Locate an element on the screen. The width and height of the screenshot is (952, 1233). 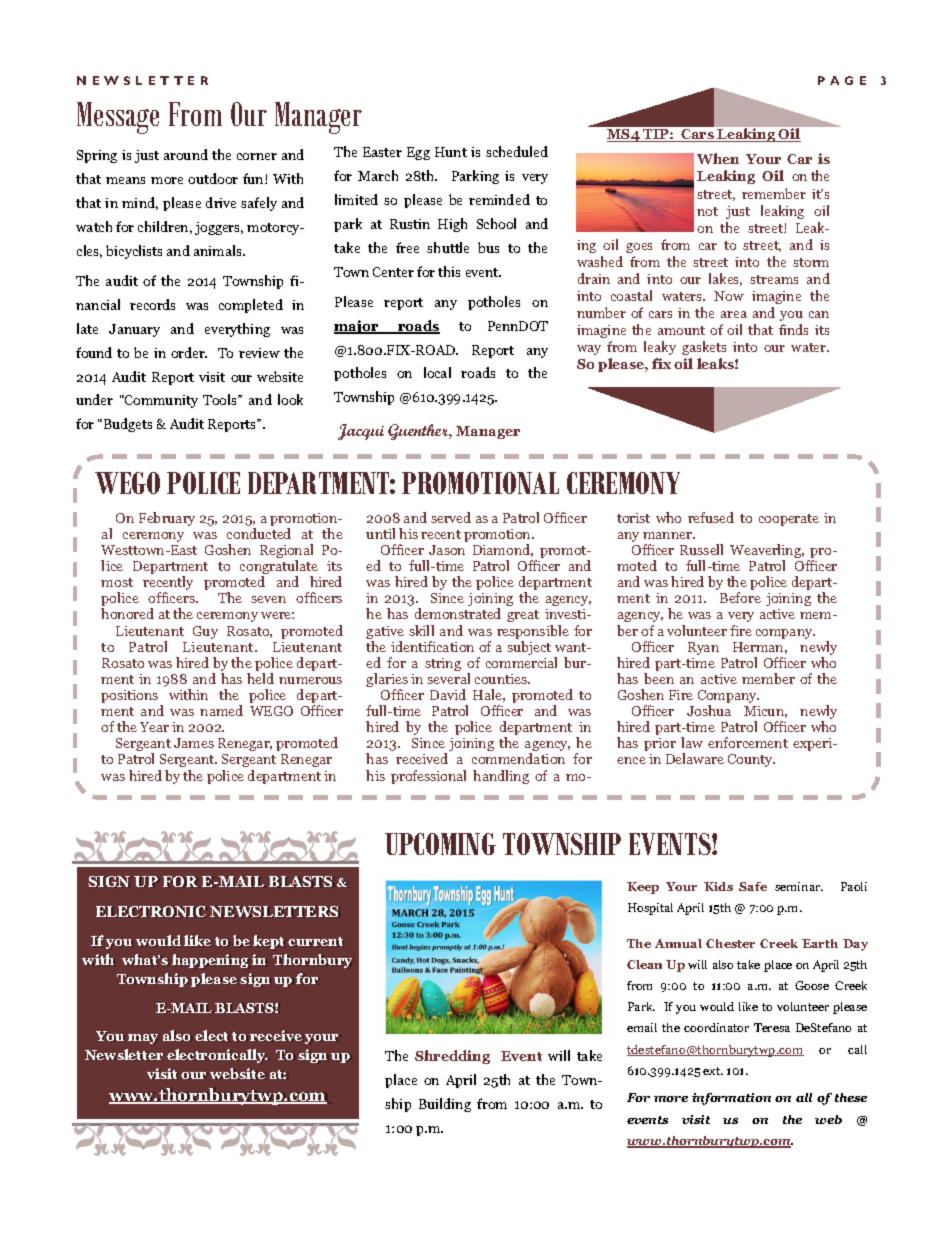
UPCOMING is located at coordinates (440, 844).
